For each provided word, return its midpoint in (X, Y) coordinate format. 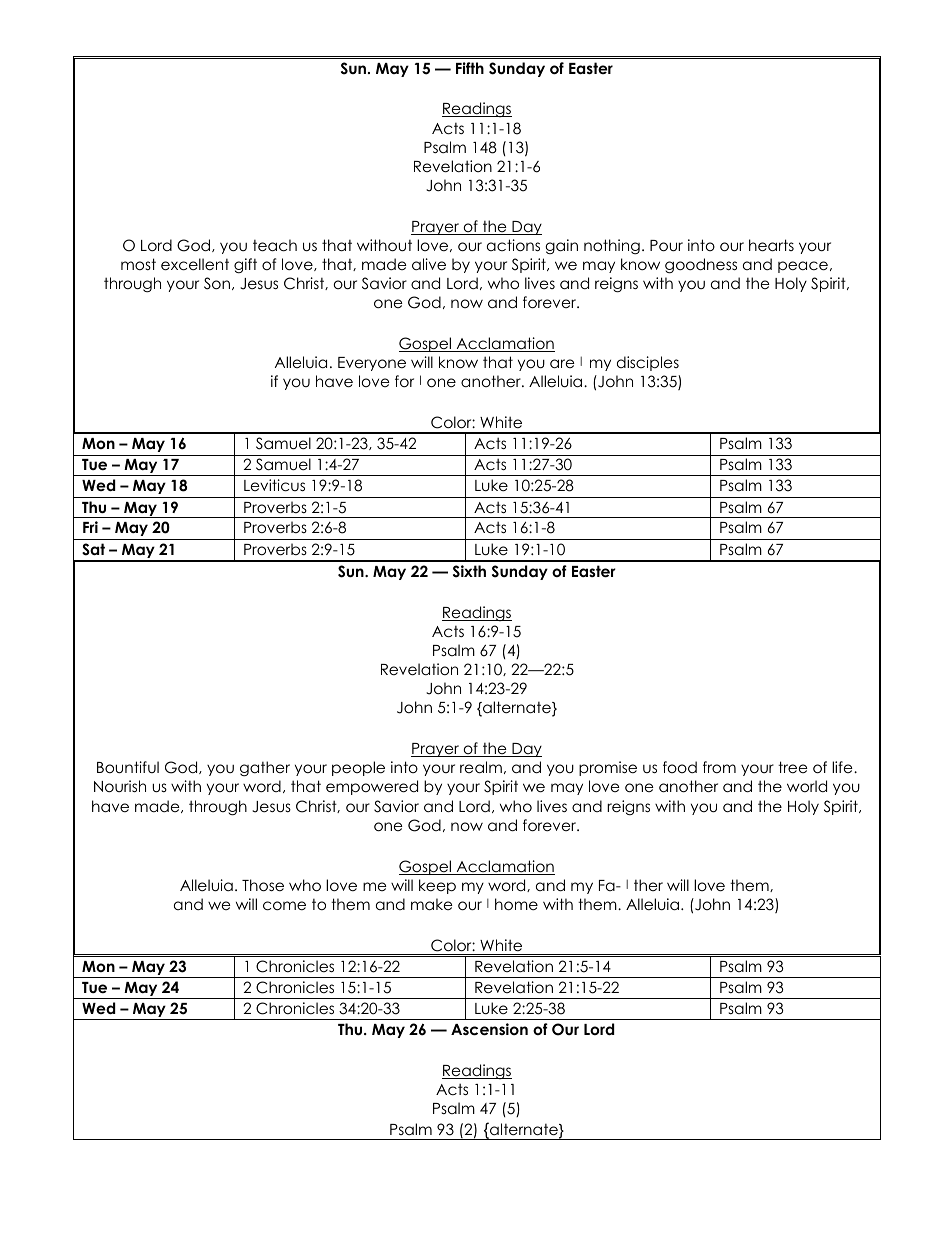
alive (429, 264)
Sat (93, 549)
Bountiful (128, 767)
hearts (771, 245)
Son (217, 283)
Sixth (469, 571)
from (719, 767)
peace (803, 267)
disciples (648, 363)
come (284, 906)
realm (481, 767)
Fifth (470, 68)
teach (275, 245)
